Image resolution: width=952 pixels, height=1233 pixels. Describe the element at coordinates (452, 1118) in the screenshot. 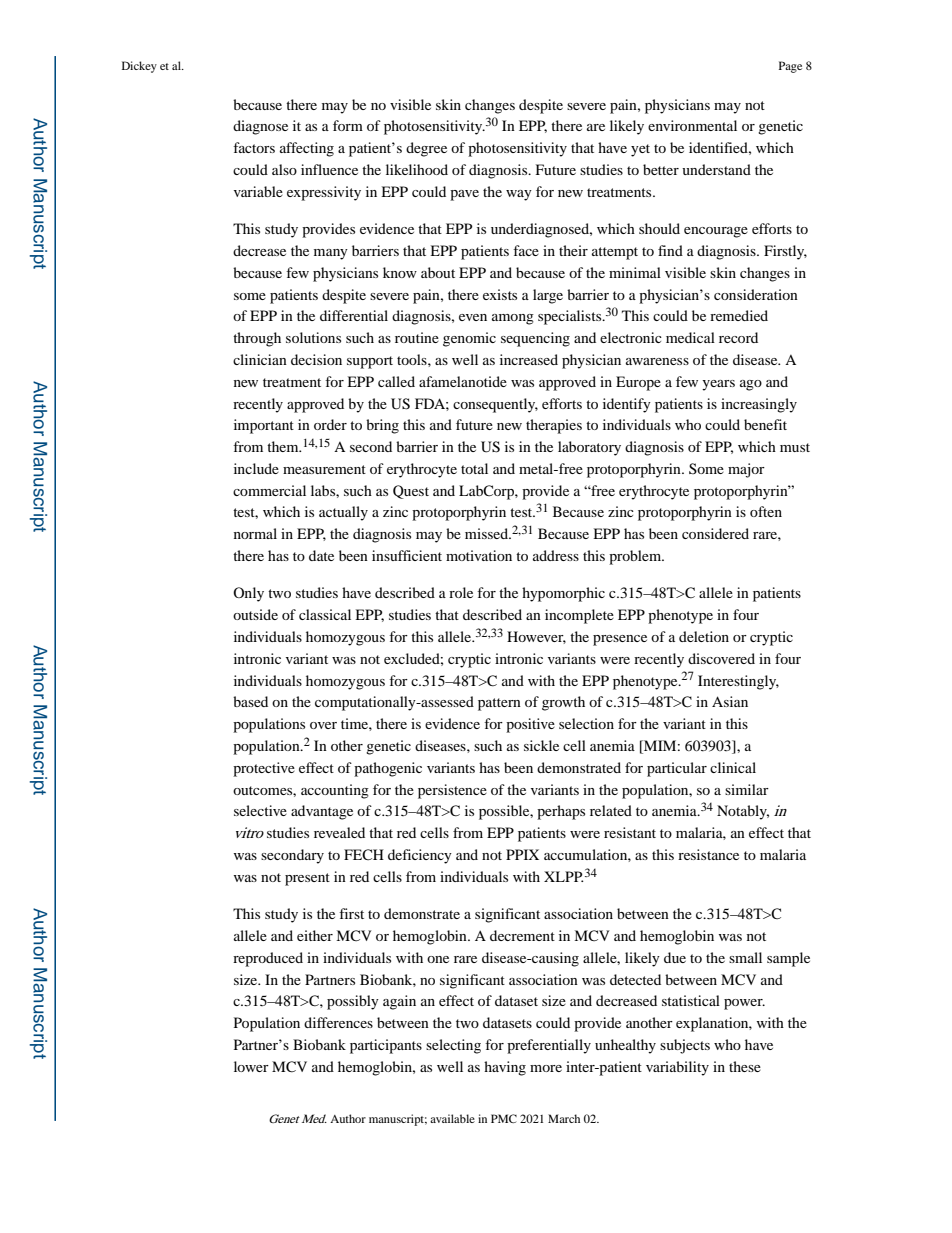

I see `available` at that location.
